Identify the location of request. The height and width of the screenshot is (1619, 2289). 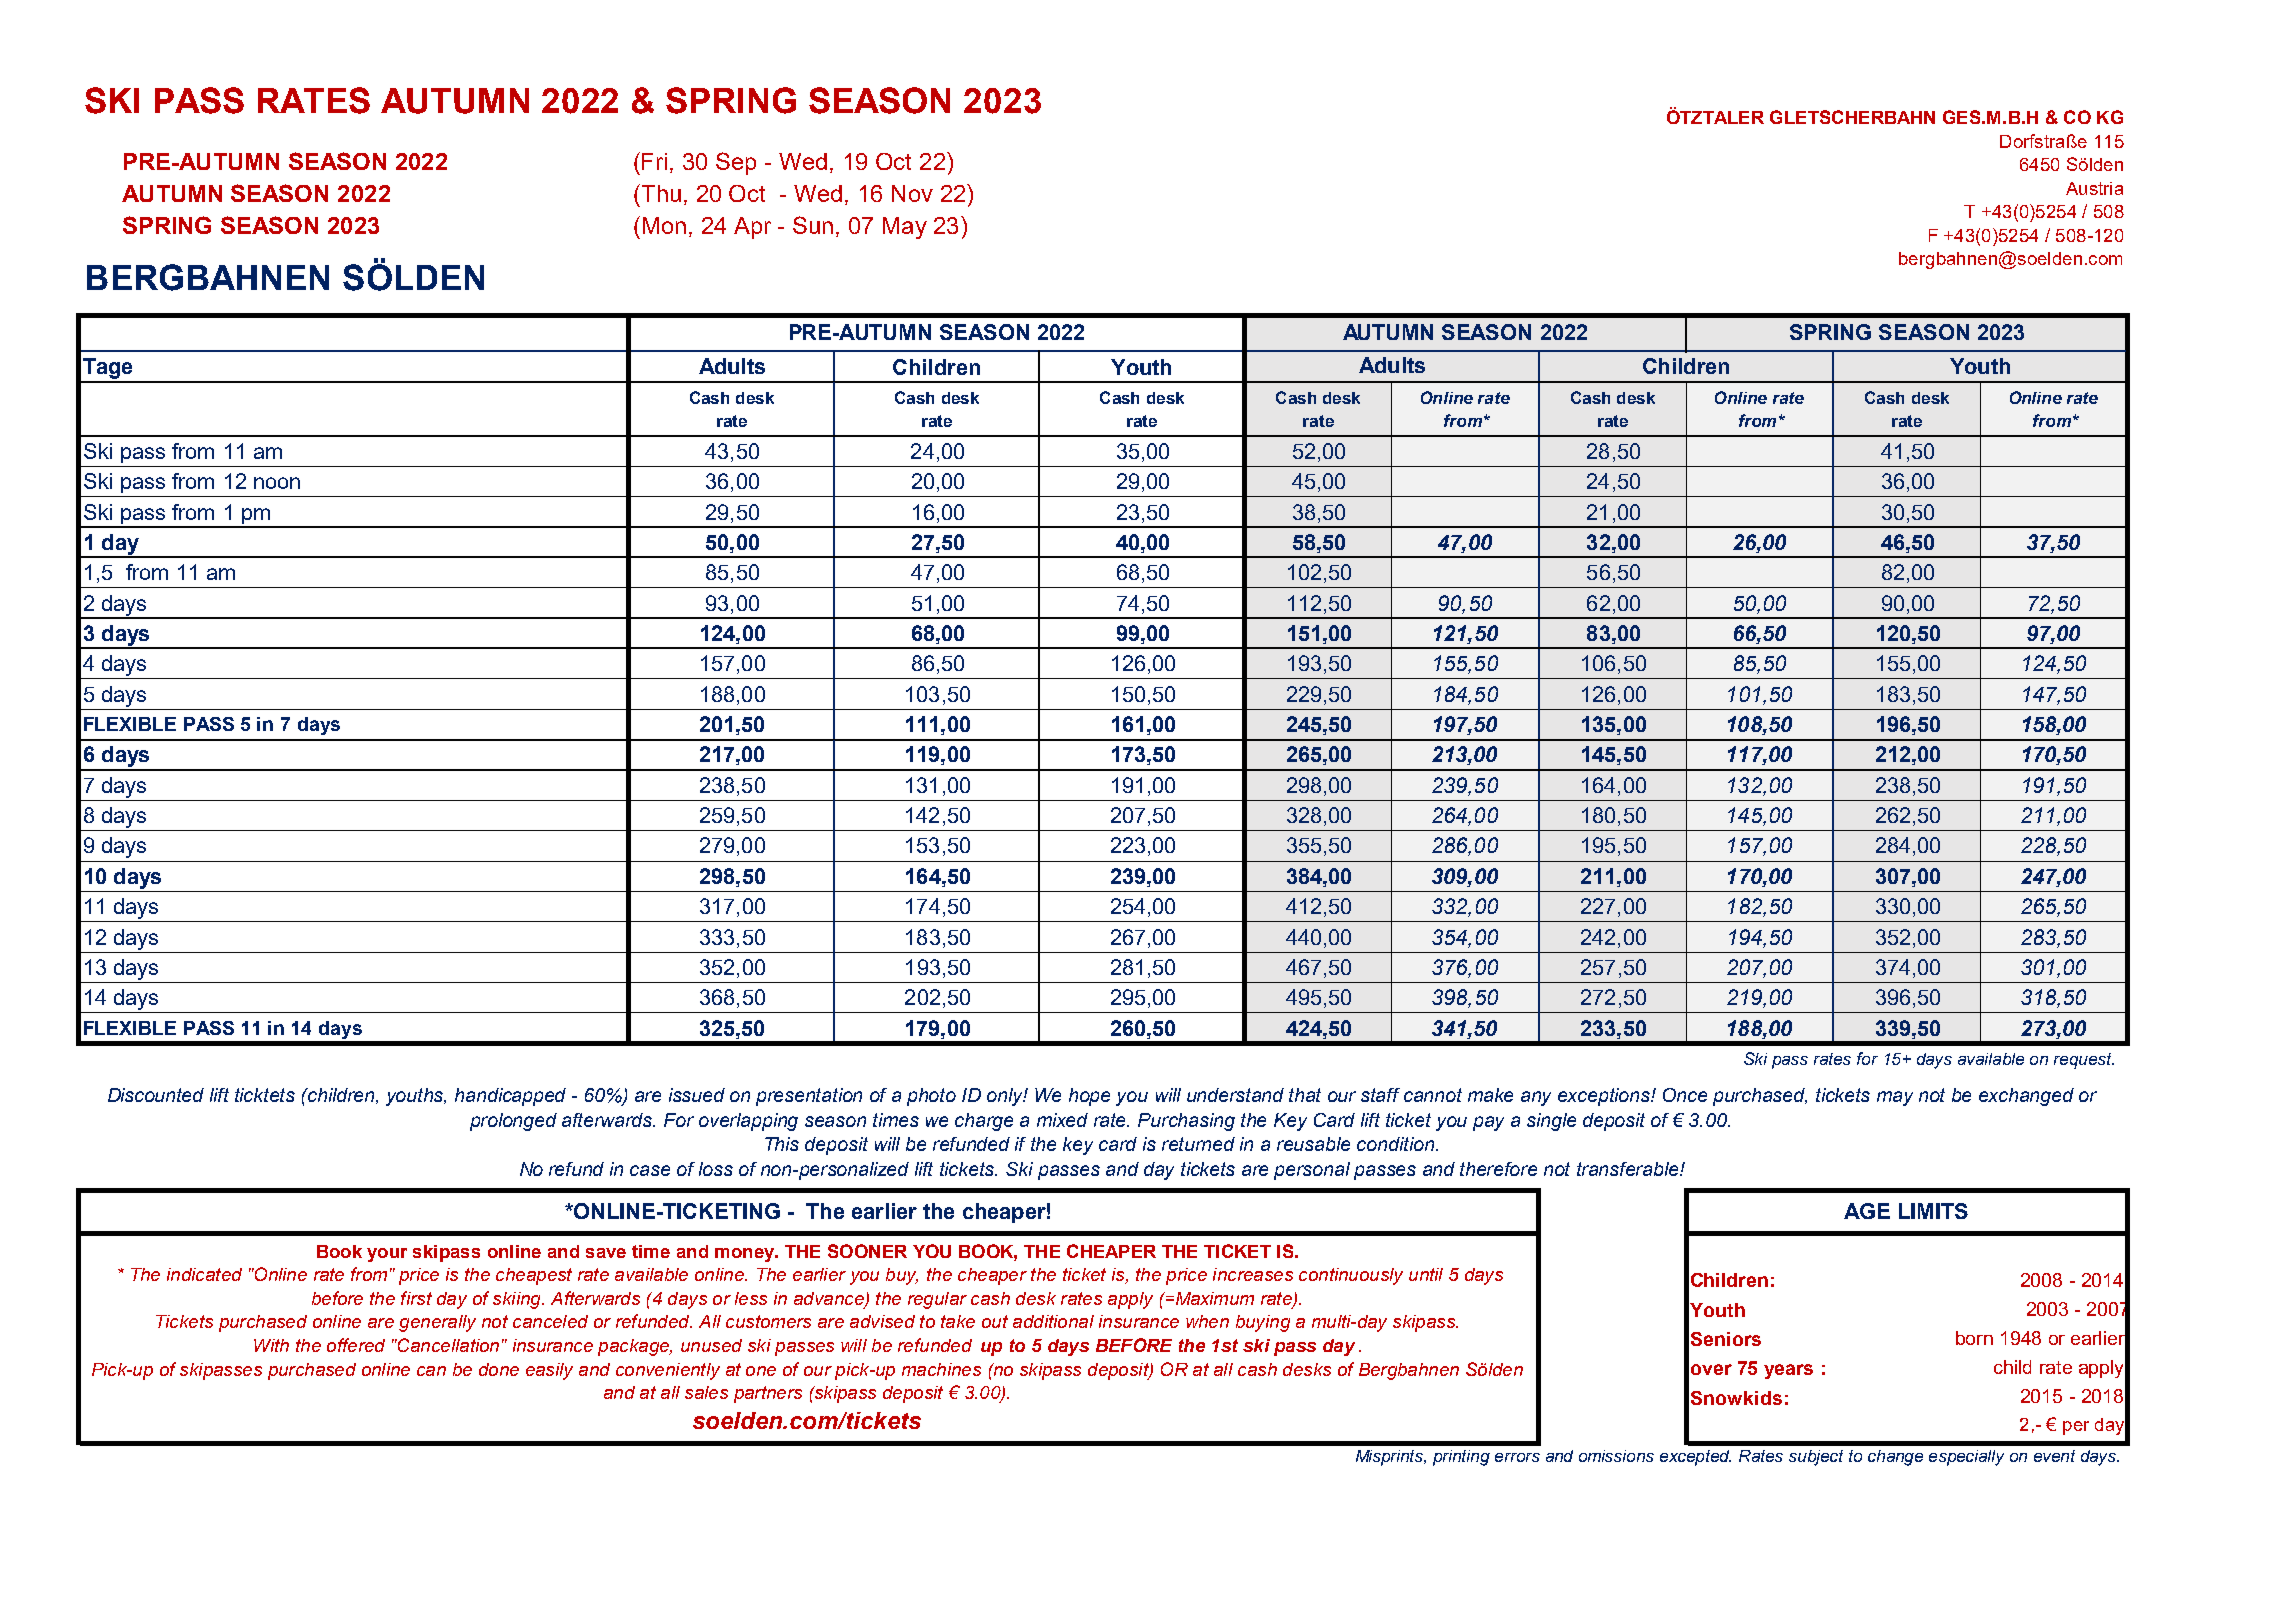
(2084, 1061).
